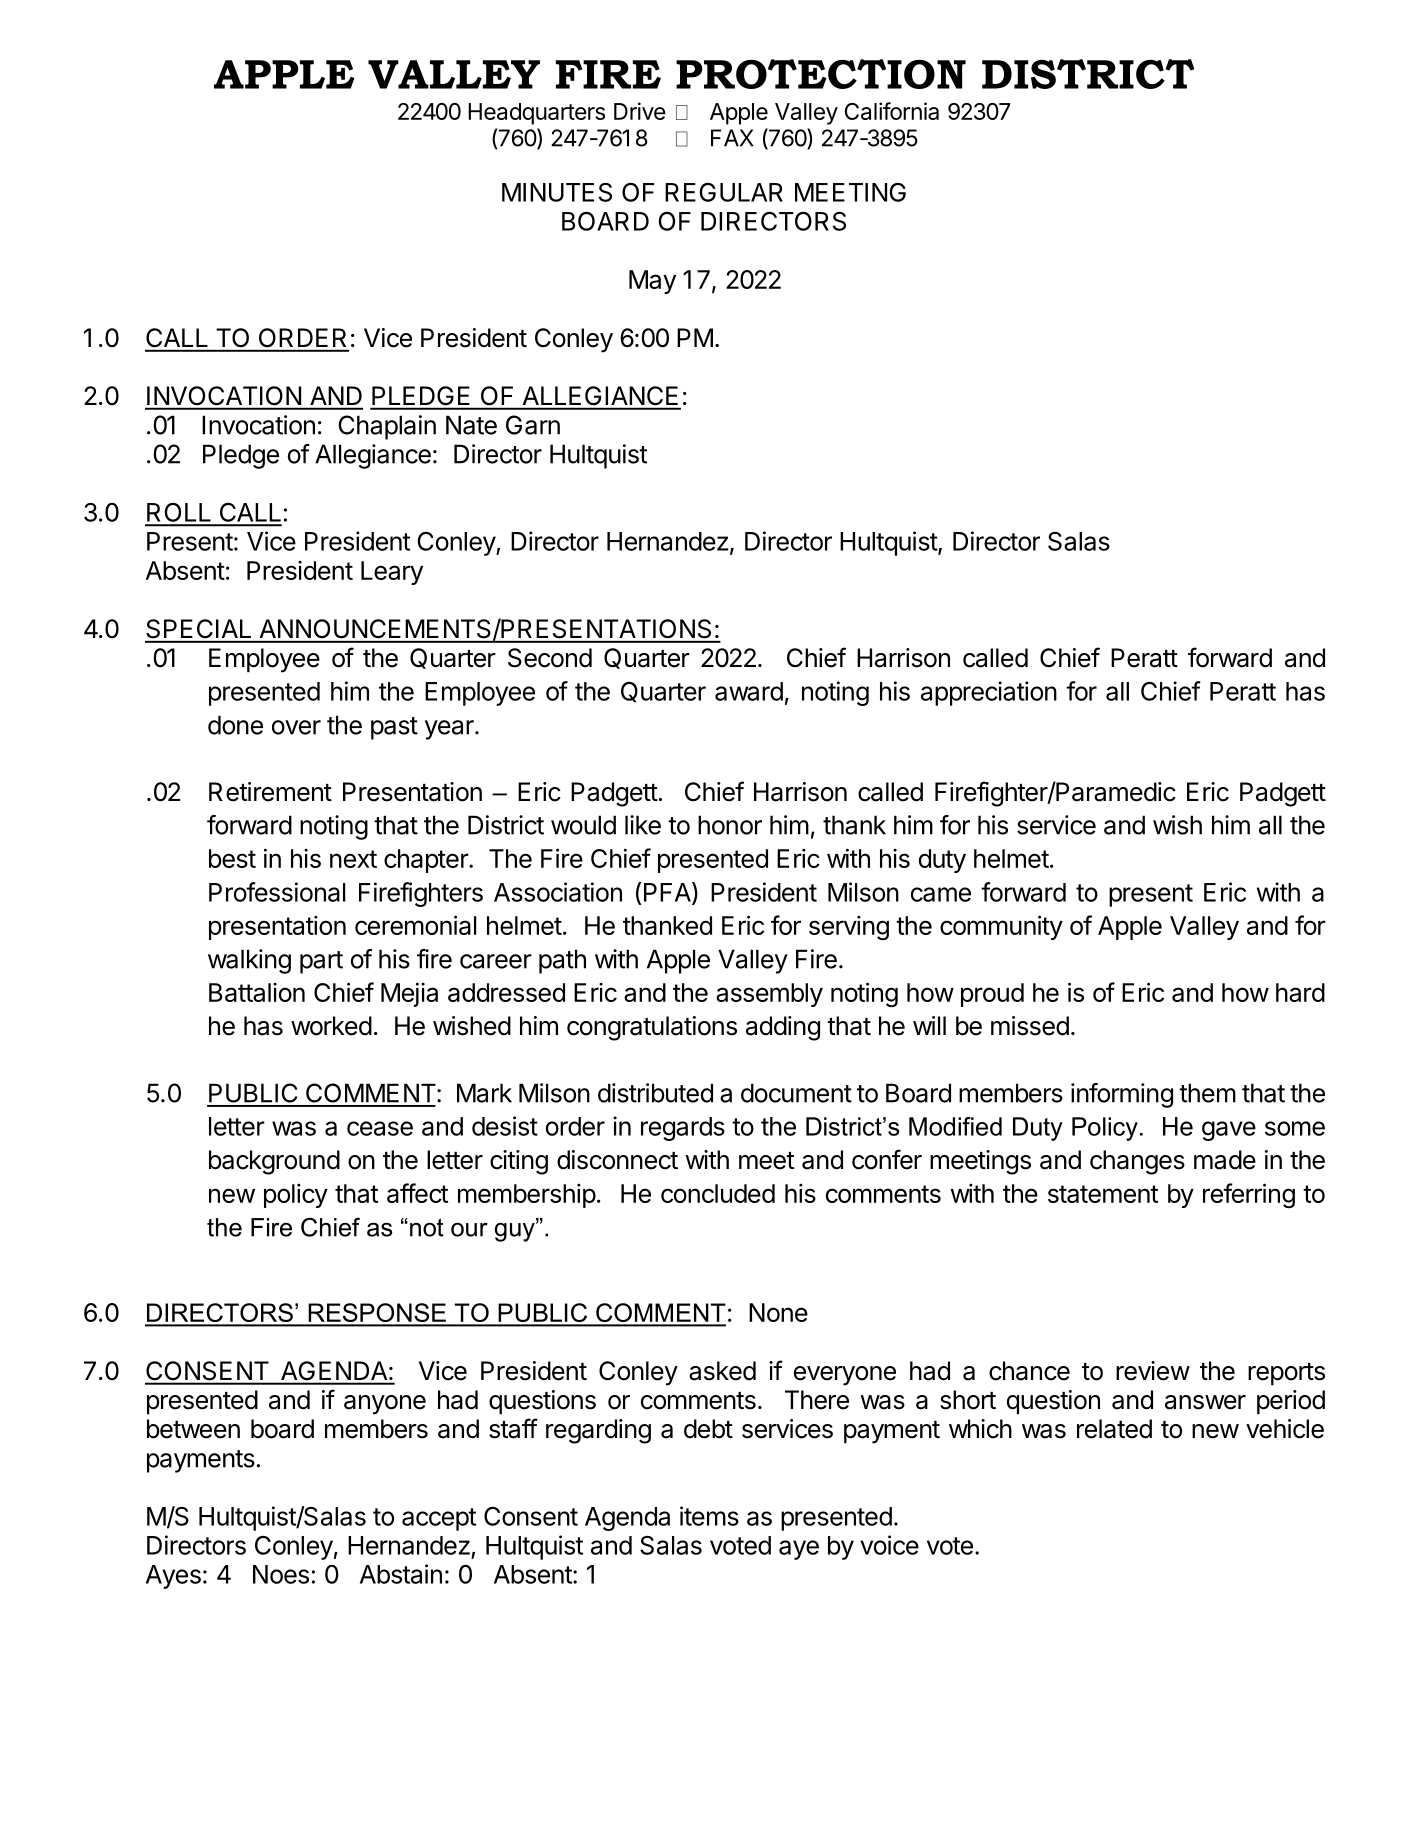  Describe the element at coordinates (1207, 1093) in the screenshot. I see `them` at that location.
